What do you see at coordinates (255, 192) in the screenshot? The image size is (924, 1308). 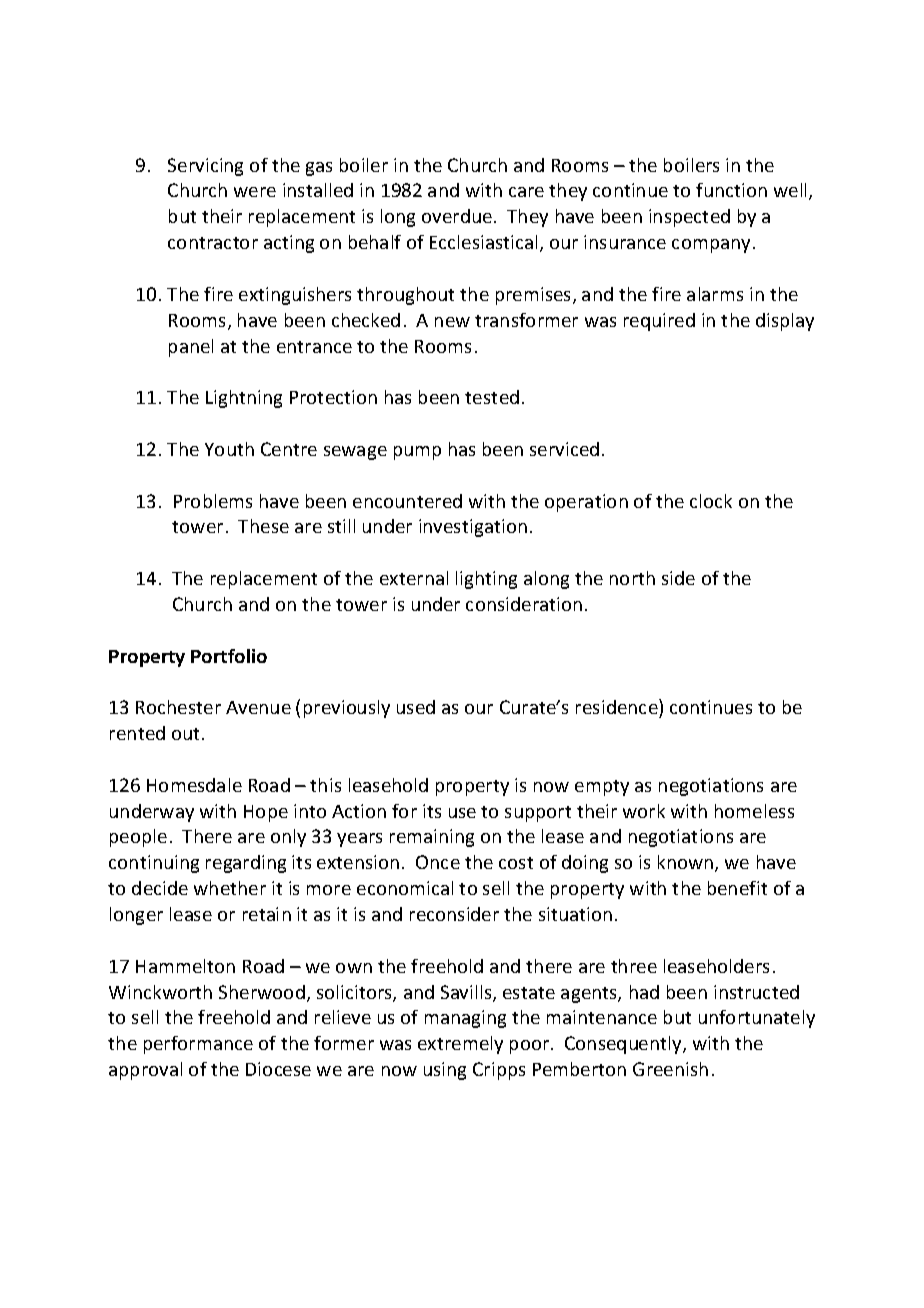 I see `were` at bounding box center [255, 192].
